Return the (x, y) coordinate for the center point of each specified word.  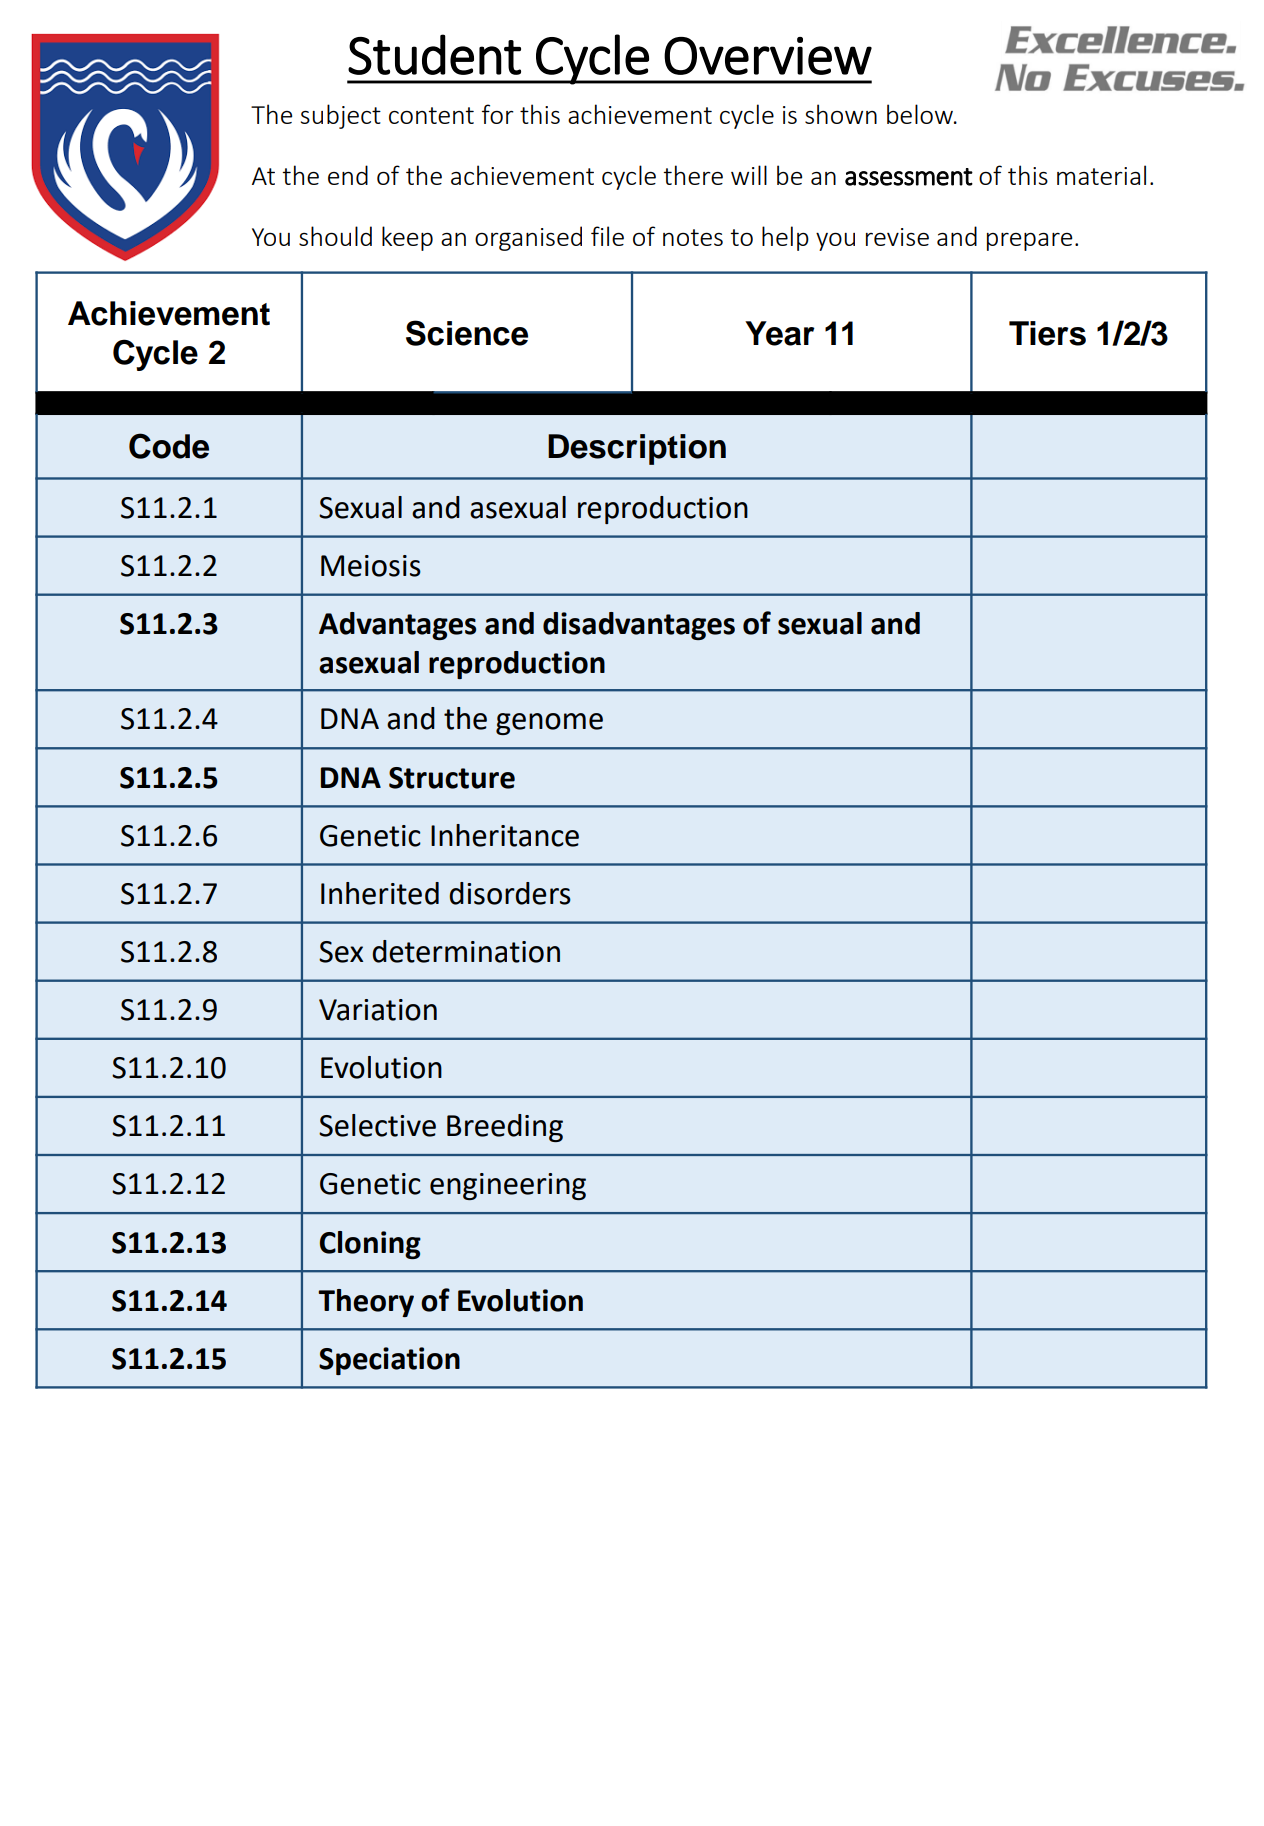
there (693, 175)
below (921, 114)
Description (637, 449)
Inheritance (505, 835)
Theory (366, 1303)
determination (466, 951)
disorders (510, 893)
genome (549, 724)
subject (341, 116)
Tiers (1047, 333)
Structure (452, 778)
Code (169, 446)
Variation (378, 1010)
